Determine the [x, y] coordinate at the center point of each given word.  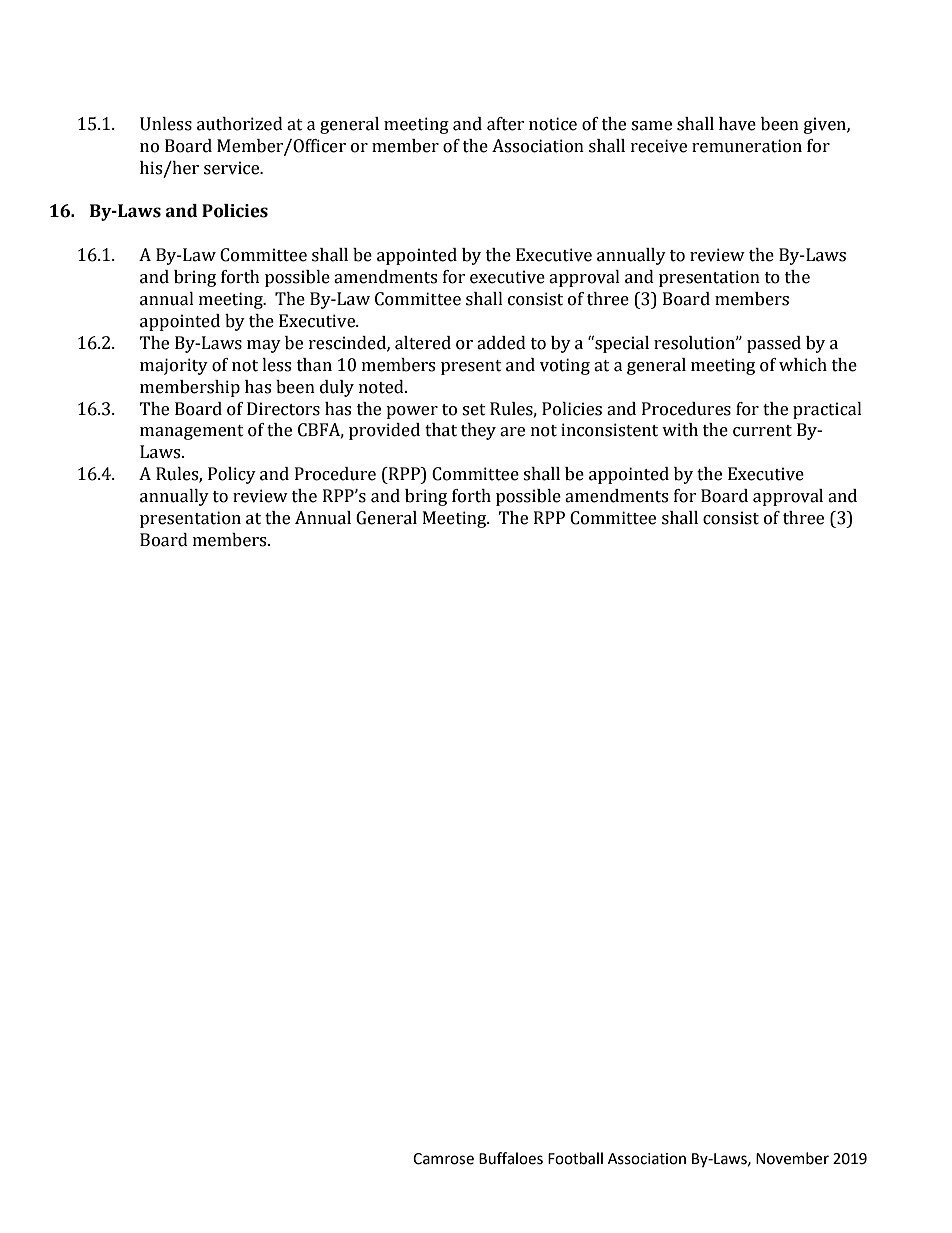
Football [575, 1158]
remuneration [747, 146]
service [233, 168]
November [792, 1158]
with [680, 430]
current [762, 431]
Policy [232, 475]
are [512, 432]
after [505, 124]
